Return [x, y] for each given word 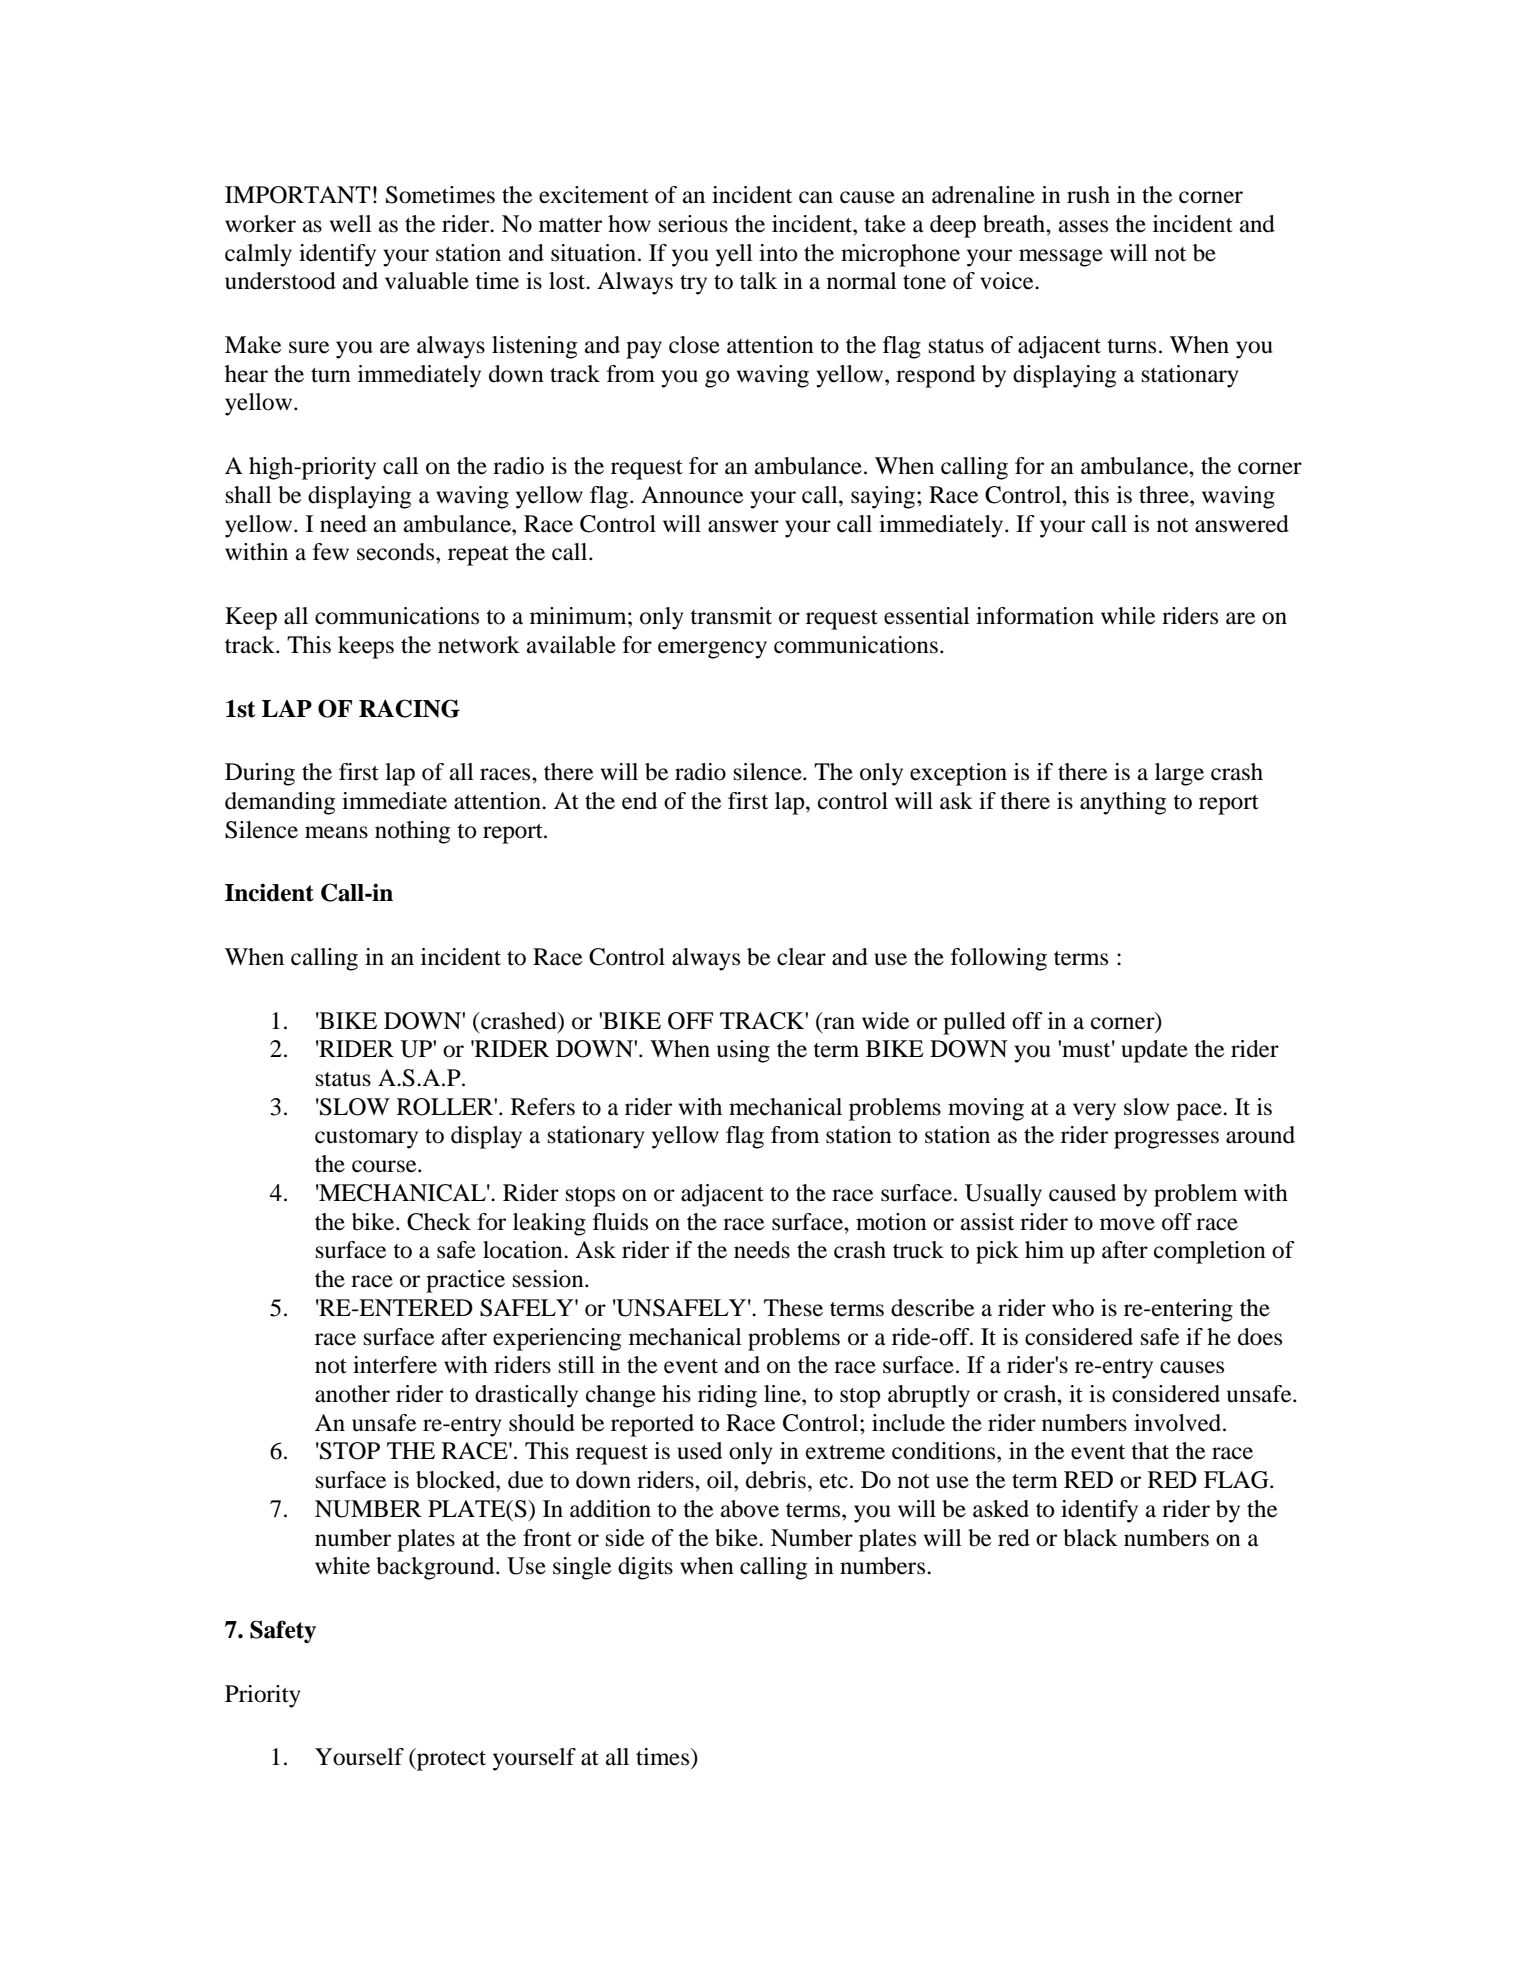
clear [801, 957]
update [1154, 1051]
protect [450, 1761]
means [336, 832]
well [351, 224]
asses [1083, 226]
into [778, 253]
